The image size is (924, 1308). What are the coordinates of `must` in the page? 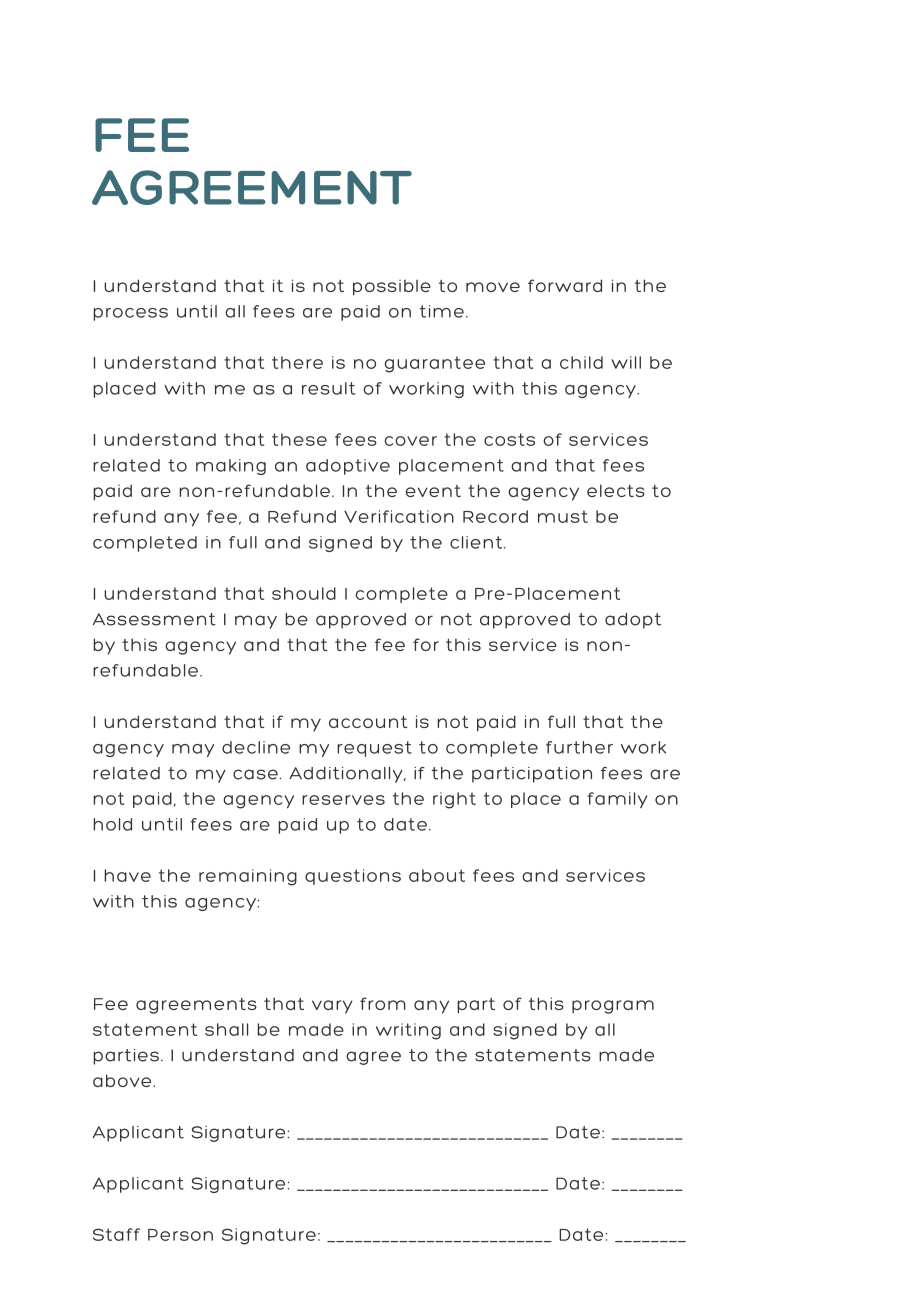 It's located at (563, 516).
